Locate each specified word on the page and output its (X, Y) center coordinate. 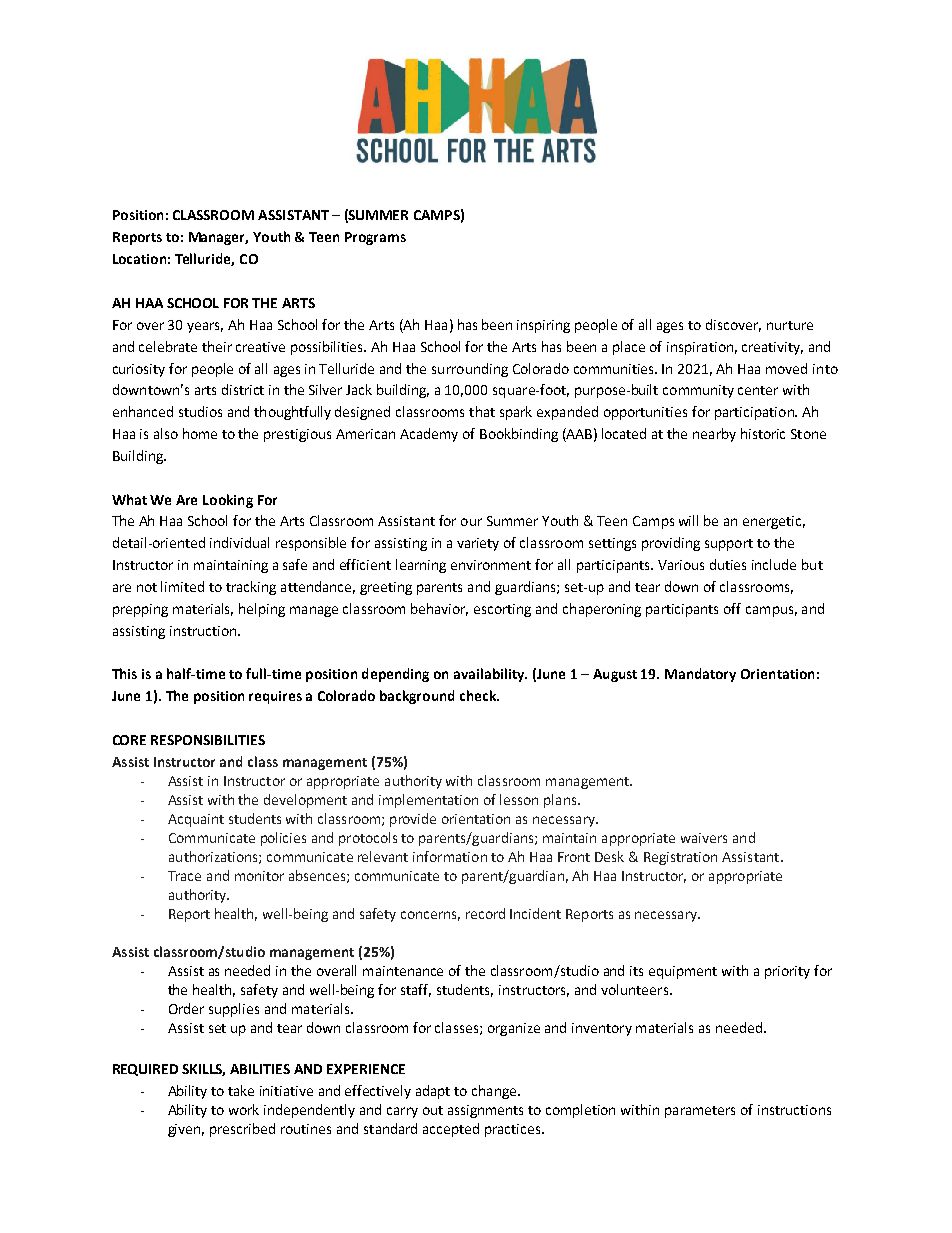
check (479, 695)
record (485, 913)
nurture (790, 325)
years (205, 327)
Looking (228, 501)
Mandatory (700, 675)
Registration (680, 858)
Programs (375, 238)
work (244, 1109)
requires (275, 697)
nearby (714, 435)
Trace (184, 876)
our (471, 522)
